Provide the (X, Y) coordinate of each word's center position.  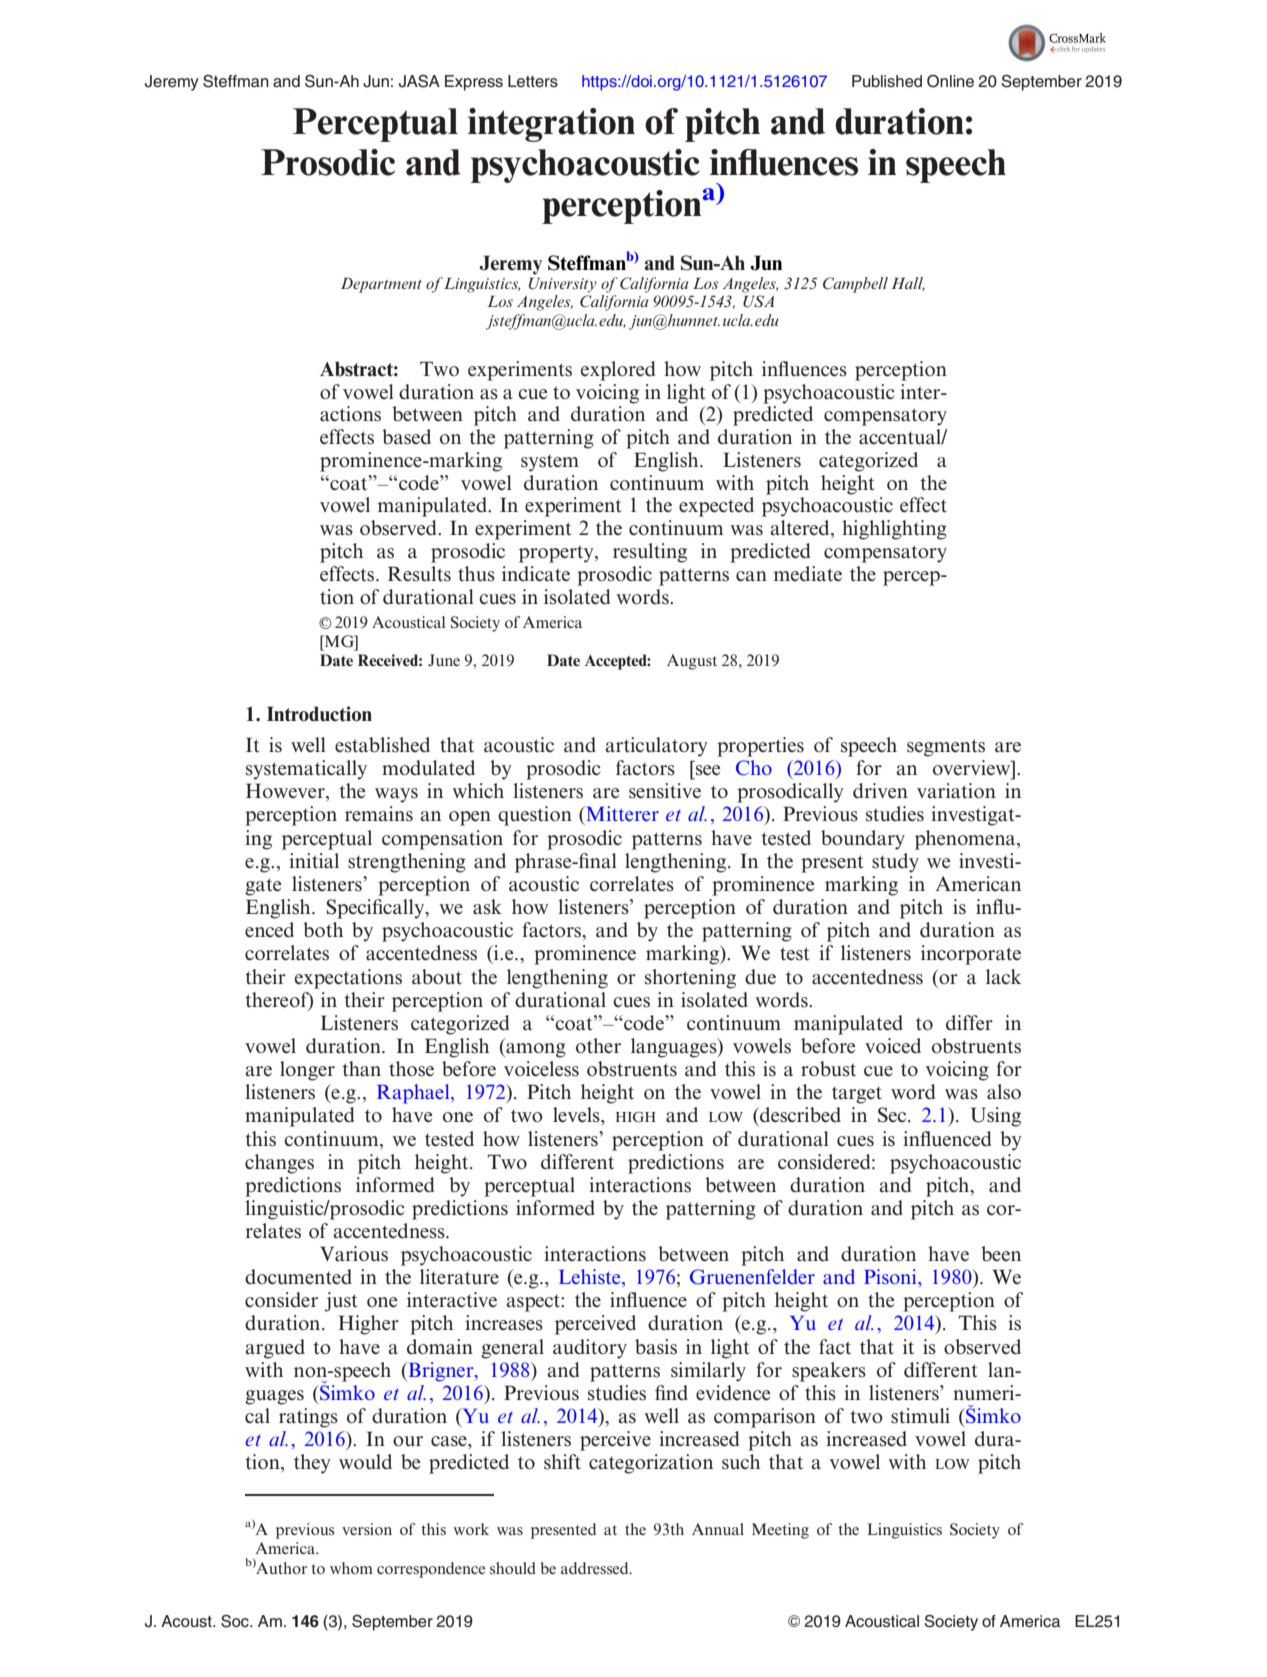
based (406, 437)
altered (801, 529)
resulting (650, 553)
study (895, 863)
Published (887, 81)
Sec (893, 1115)
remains (379, 814)
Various (354, 1254)
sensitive (665, 791)
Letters (533, 81)
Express (474, 83)
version (367, 1529)
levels (577, 1115)
